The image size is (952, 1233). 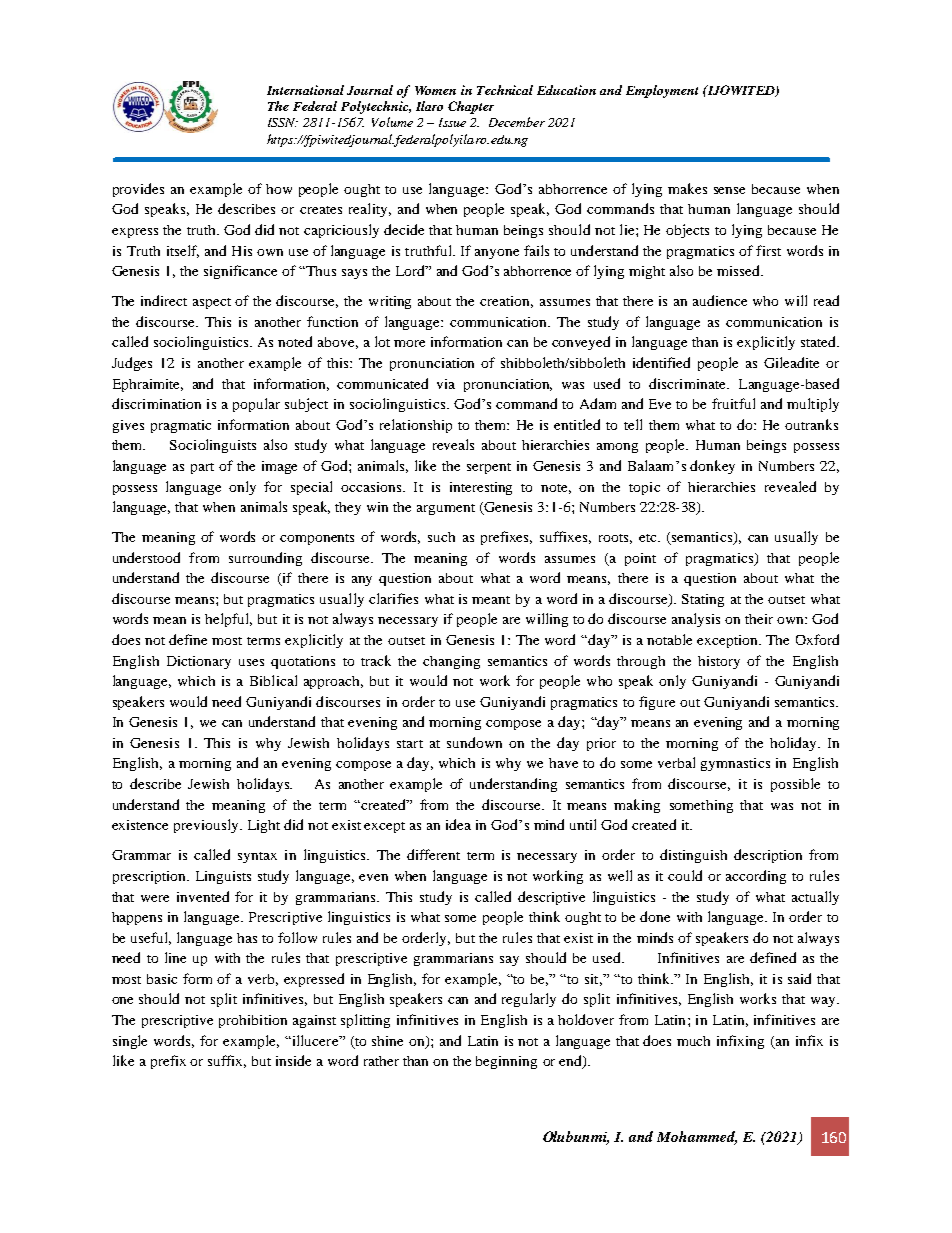 What do you see at coordinates (506, 1062) in the document?
I see `beginning` at bounding box center [506, 1062].
